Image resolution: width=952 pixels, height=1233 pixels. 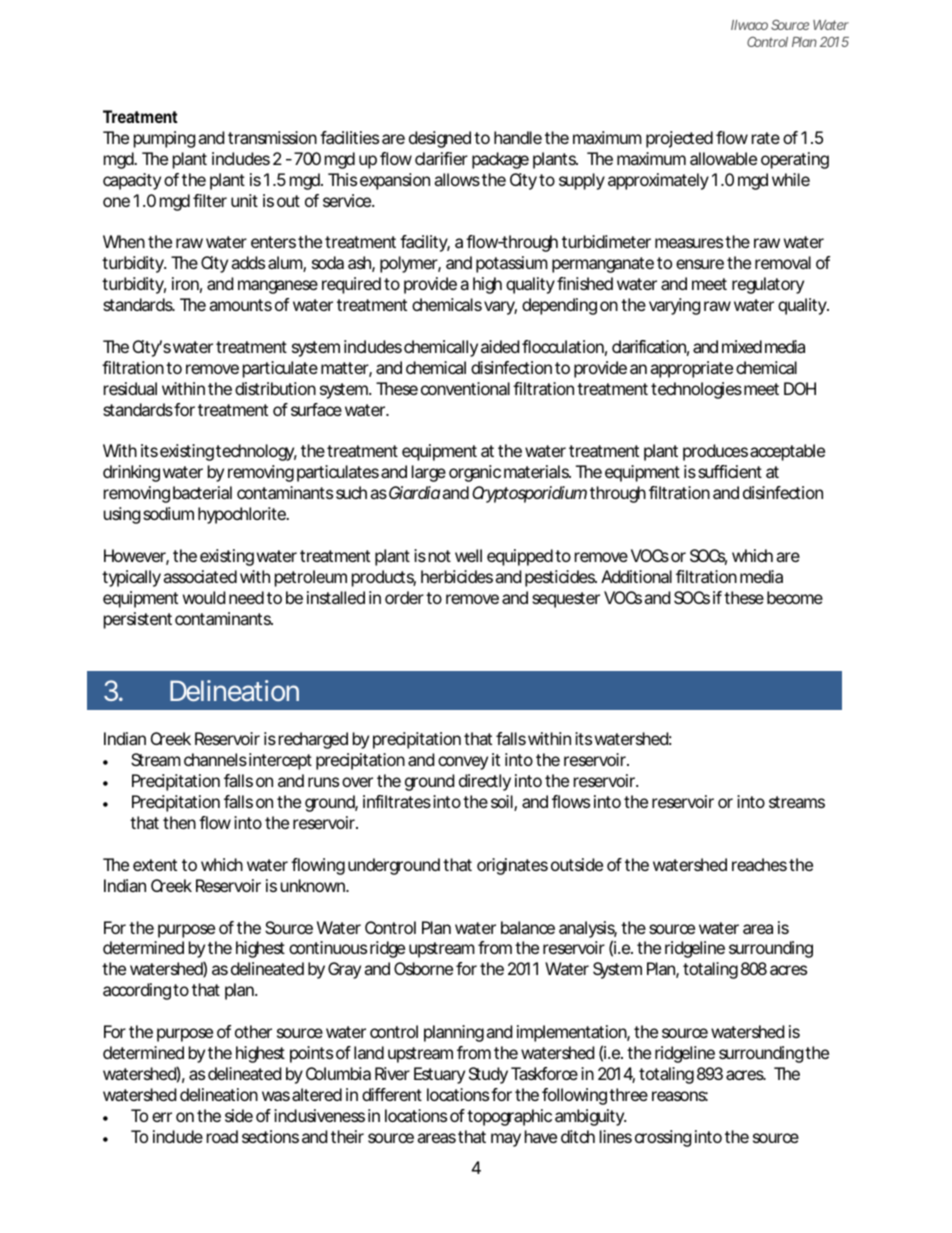 What do you see at coordinates (457, 179) in the screenshot?
I see `allows` at bounding box center [457, 179].
